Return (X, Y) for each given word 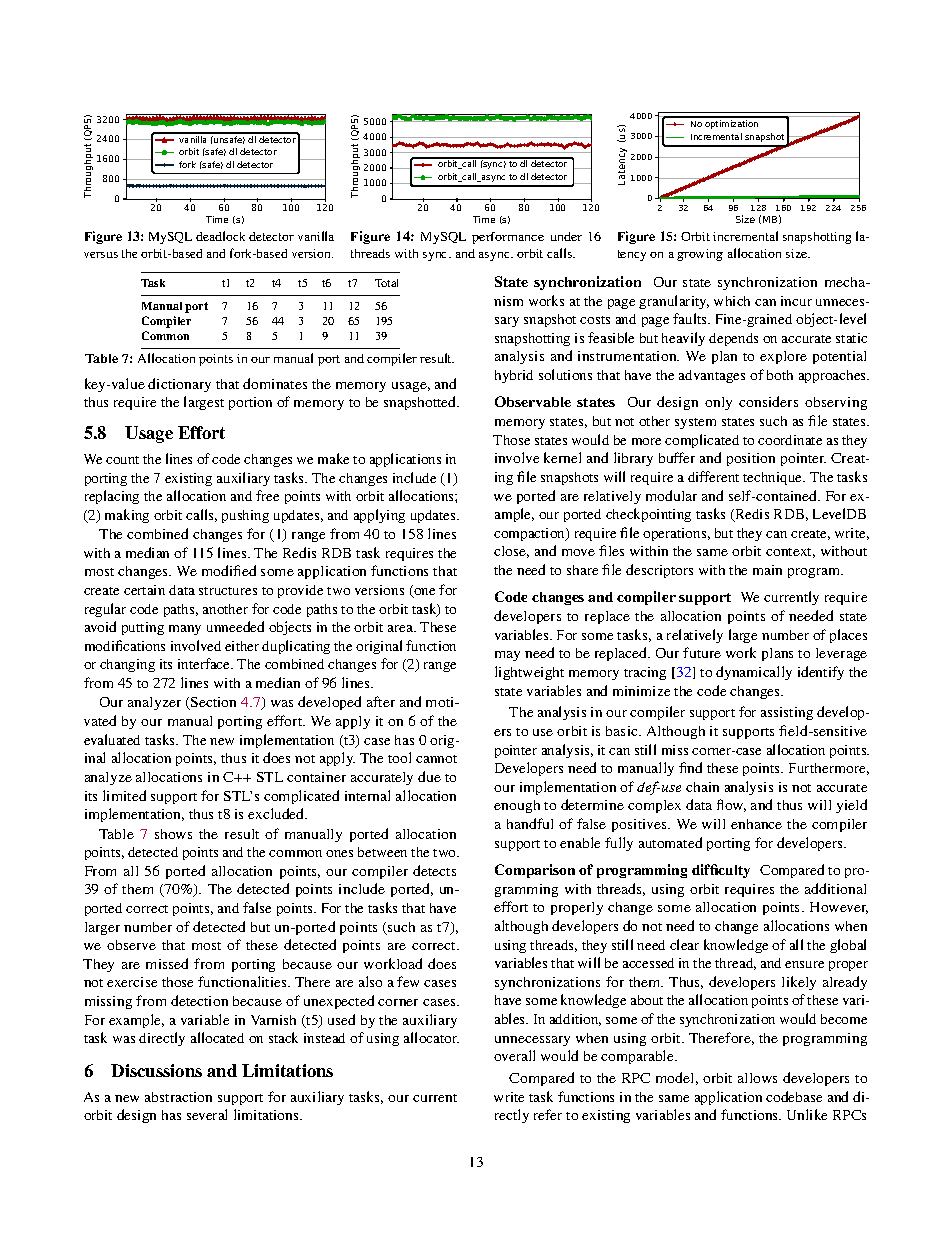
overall (514, 1055)
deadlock (220, 236)
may (507, 656)
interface (205, 663)
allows (757, 1078)
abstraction (178, 1097)
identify (821, 673)
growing (700, 255)
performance (508, 238)
